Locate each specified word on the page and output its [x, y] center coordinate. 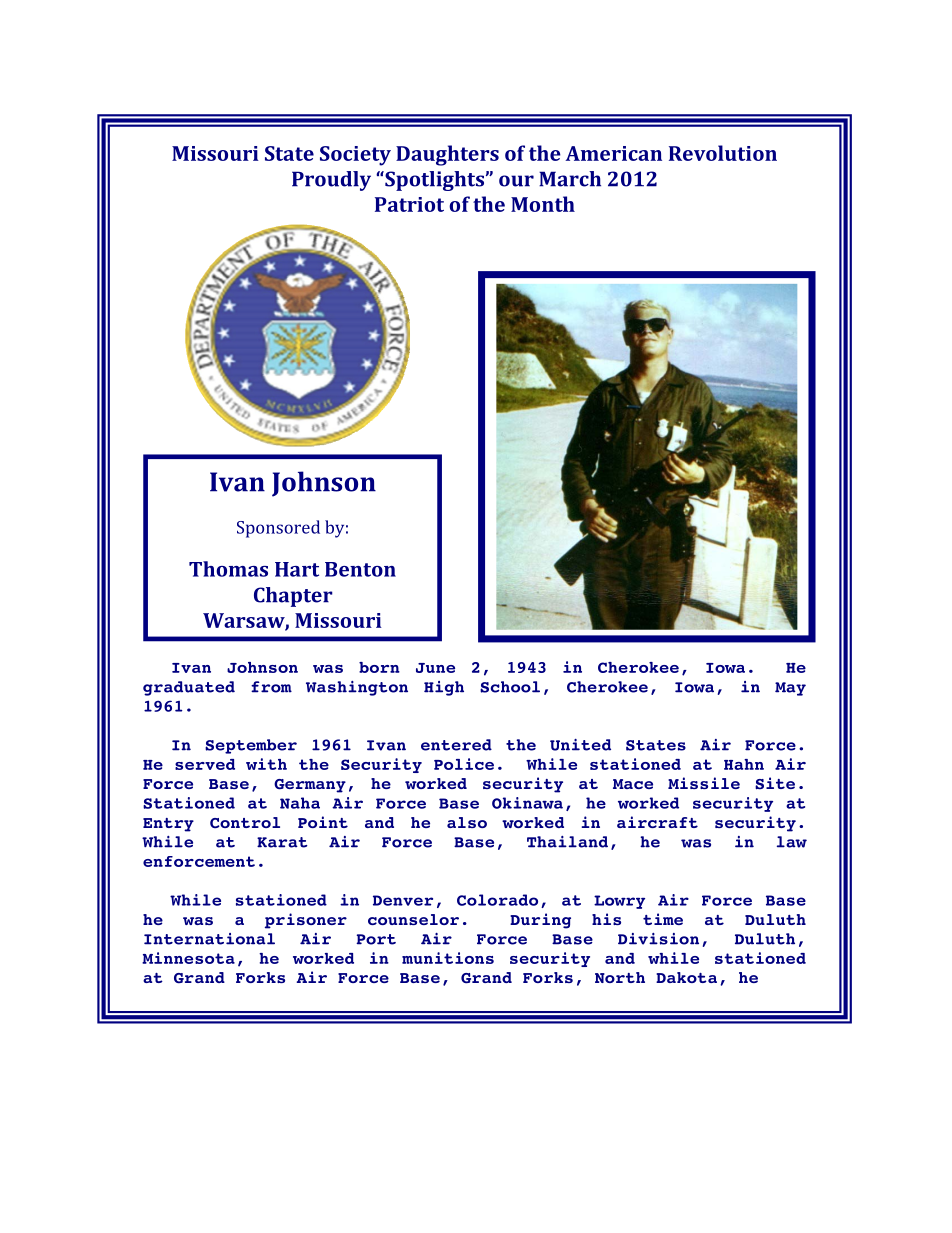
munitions [448, 958]
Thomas [228, 569]
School [510, 687]
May [790, 689]
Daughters [447, 155]
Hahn [744, 764]
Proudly [331, 181]
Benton [360, 569]
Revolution [723, 153]
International [209, 939]
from [271, 687]
